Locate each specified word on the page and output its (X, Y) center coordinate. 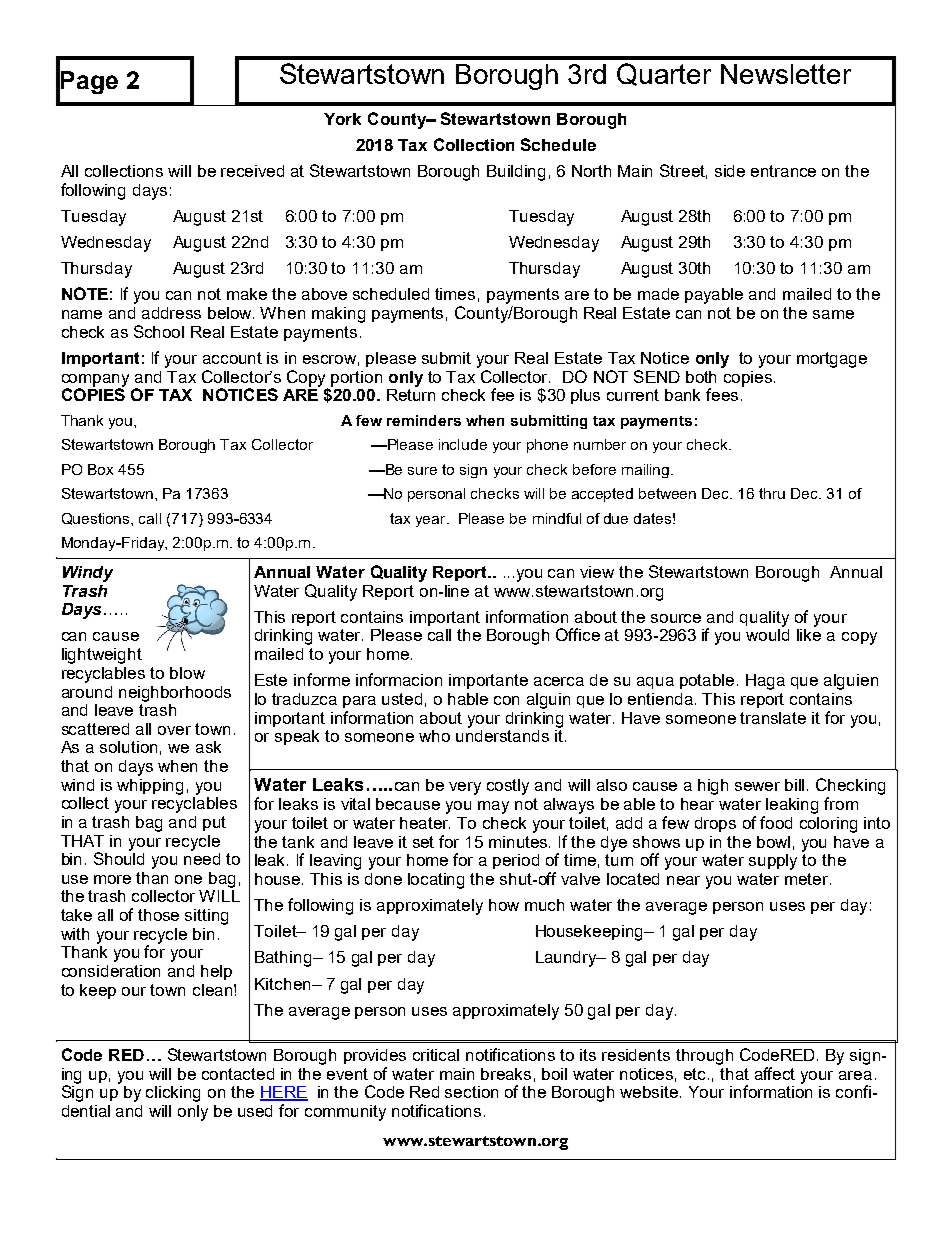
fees (722, 394)
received (252, 171)
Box (100, 469)
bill (794, 785)
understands (502, 734)
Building (516, 173)
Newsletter (786, 74)
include (463, 444)
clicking (173, 1094)
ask (208, 747)
